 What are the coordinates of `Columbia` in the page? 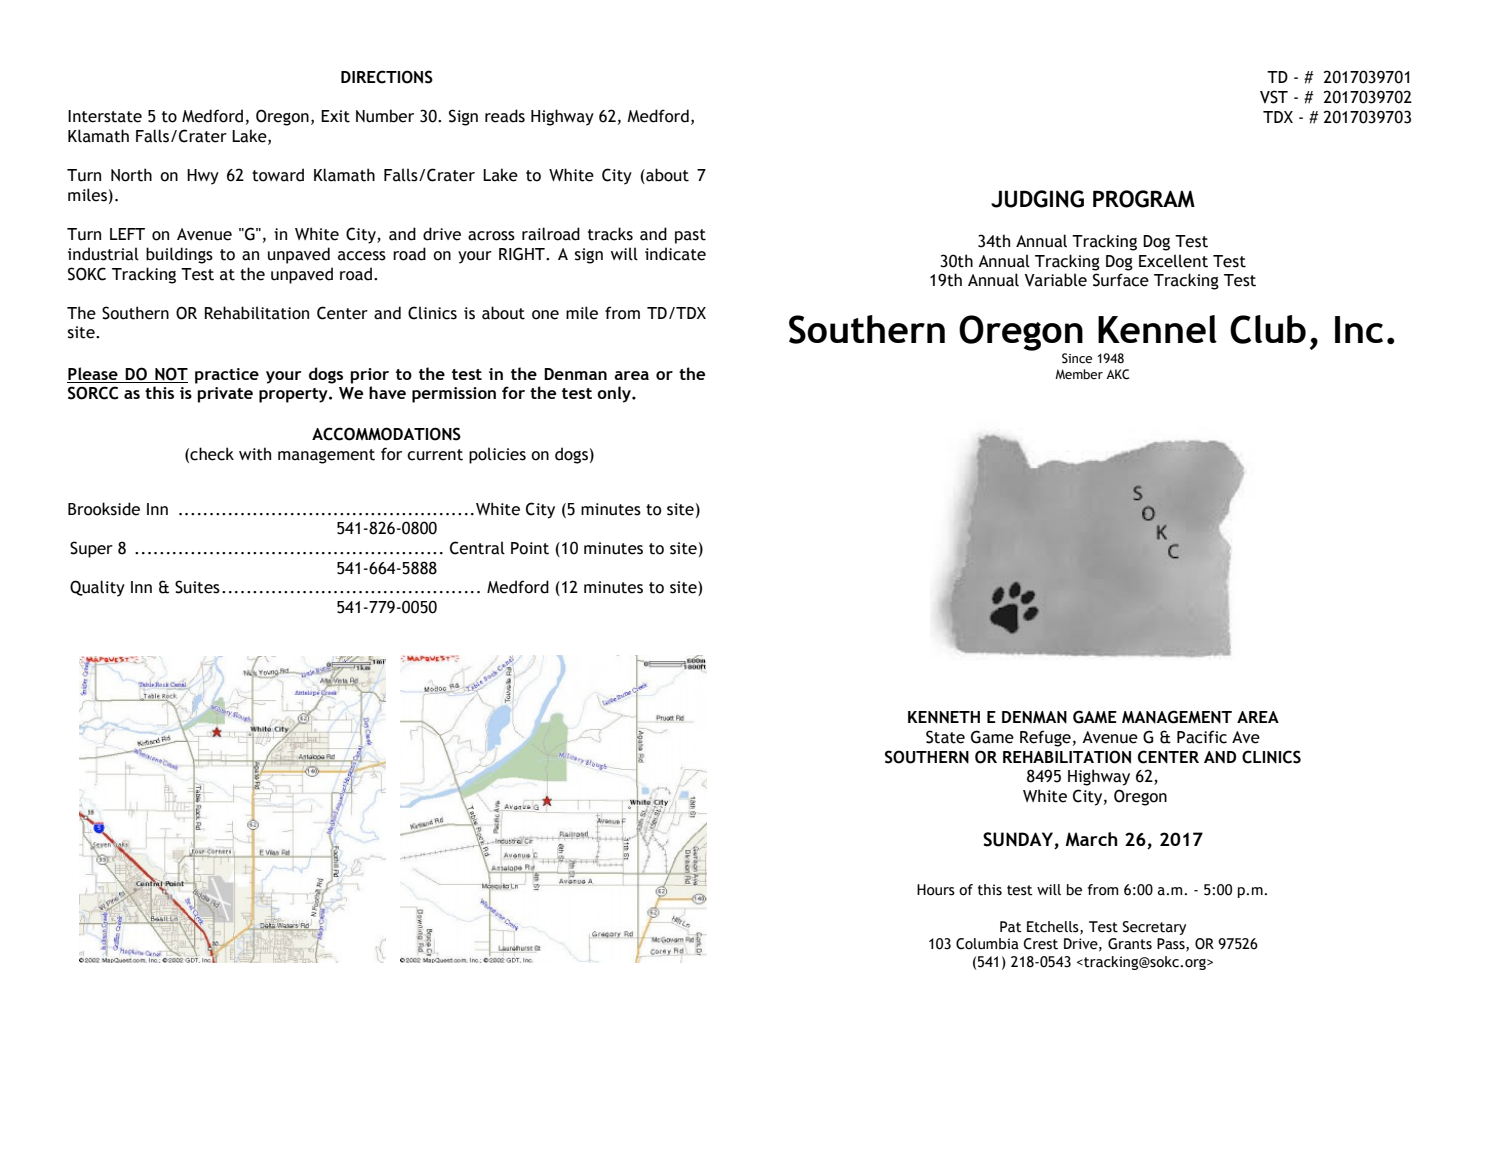 It's located at (987, 944).
